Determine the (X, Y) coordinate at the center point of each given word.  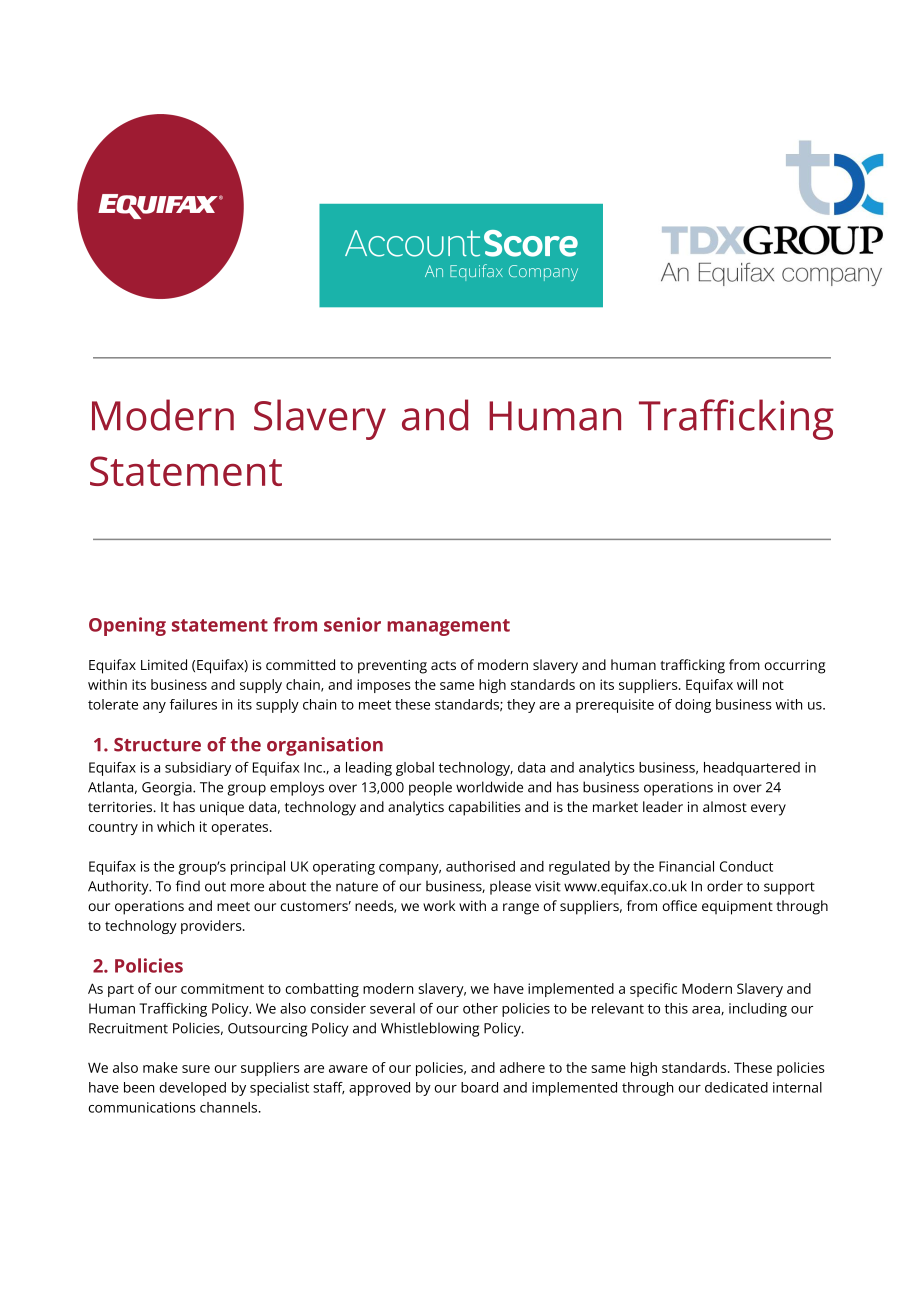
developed (192, 1089)
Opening (127, 626)
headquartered (752, 769)
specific (653, 990)
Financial (686, 866)
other (480, 1008)
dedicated (736, 1087)
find (188, 886)
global (415, 769)
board (479, 1087)
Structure (157, 745)
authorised (480, 866)
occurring (794, 666)
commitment (222, 988)
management (448, 627)
